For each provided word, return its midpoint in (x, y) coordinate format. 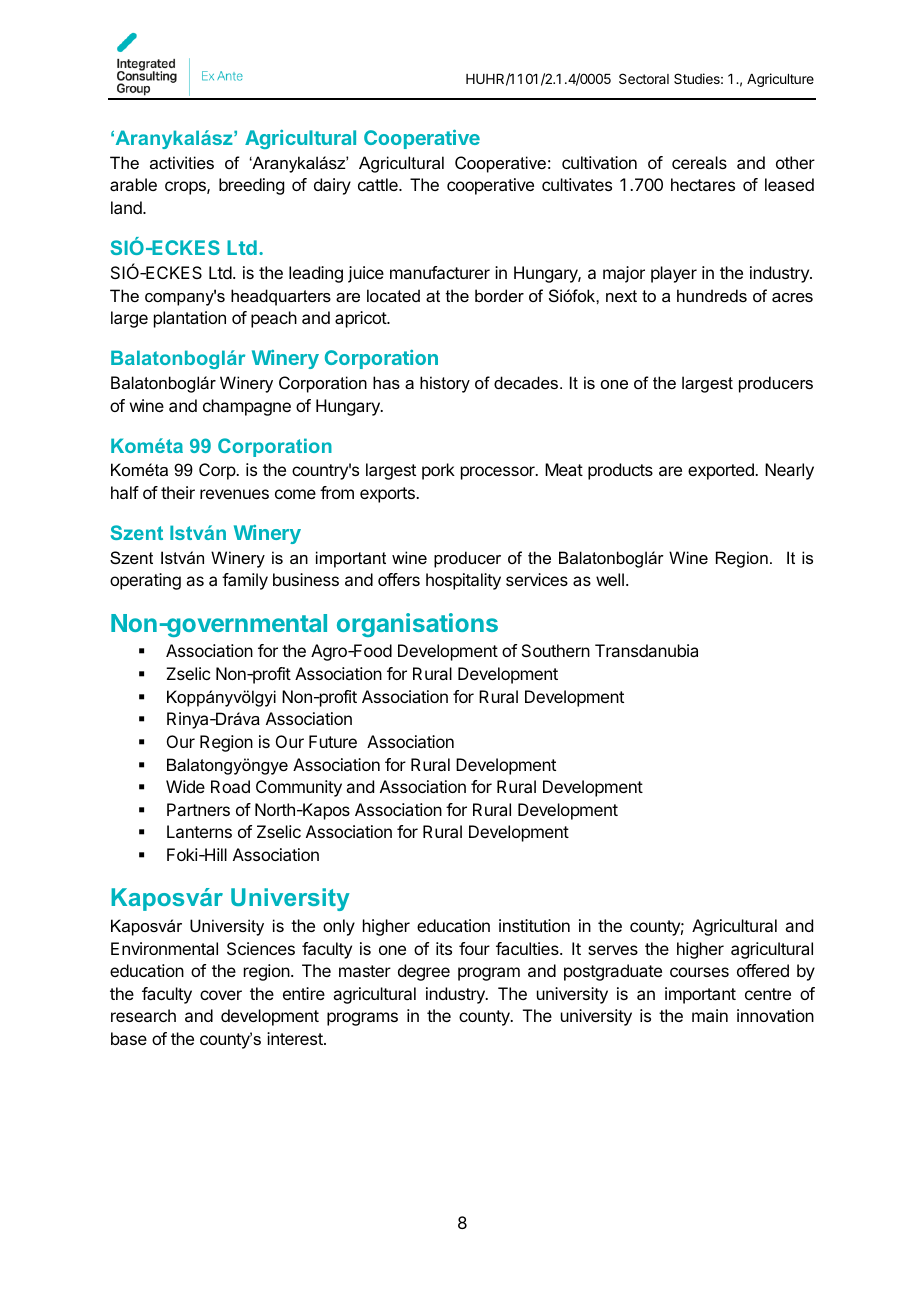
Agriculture (780, 80)
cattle (379, 184)
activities (182, 162)
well (610, 579)
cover (221, 995)
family (245, 581)
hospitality (463, 581)
